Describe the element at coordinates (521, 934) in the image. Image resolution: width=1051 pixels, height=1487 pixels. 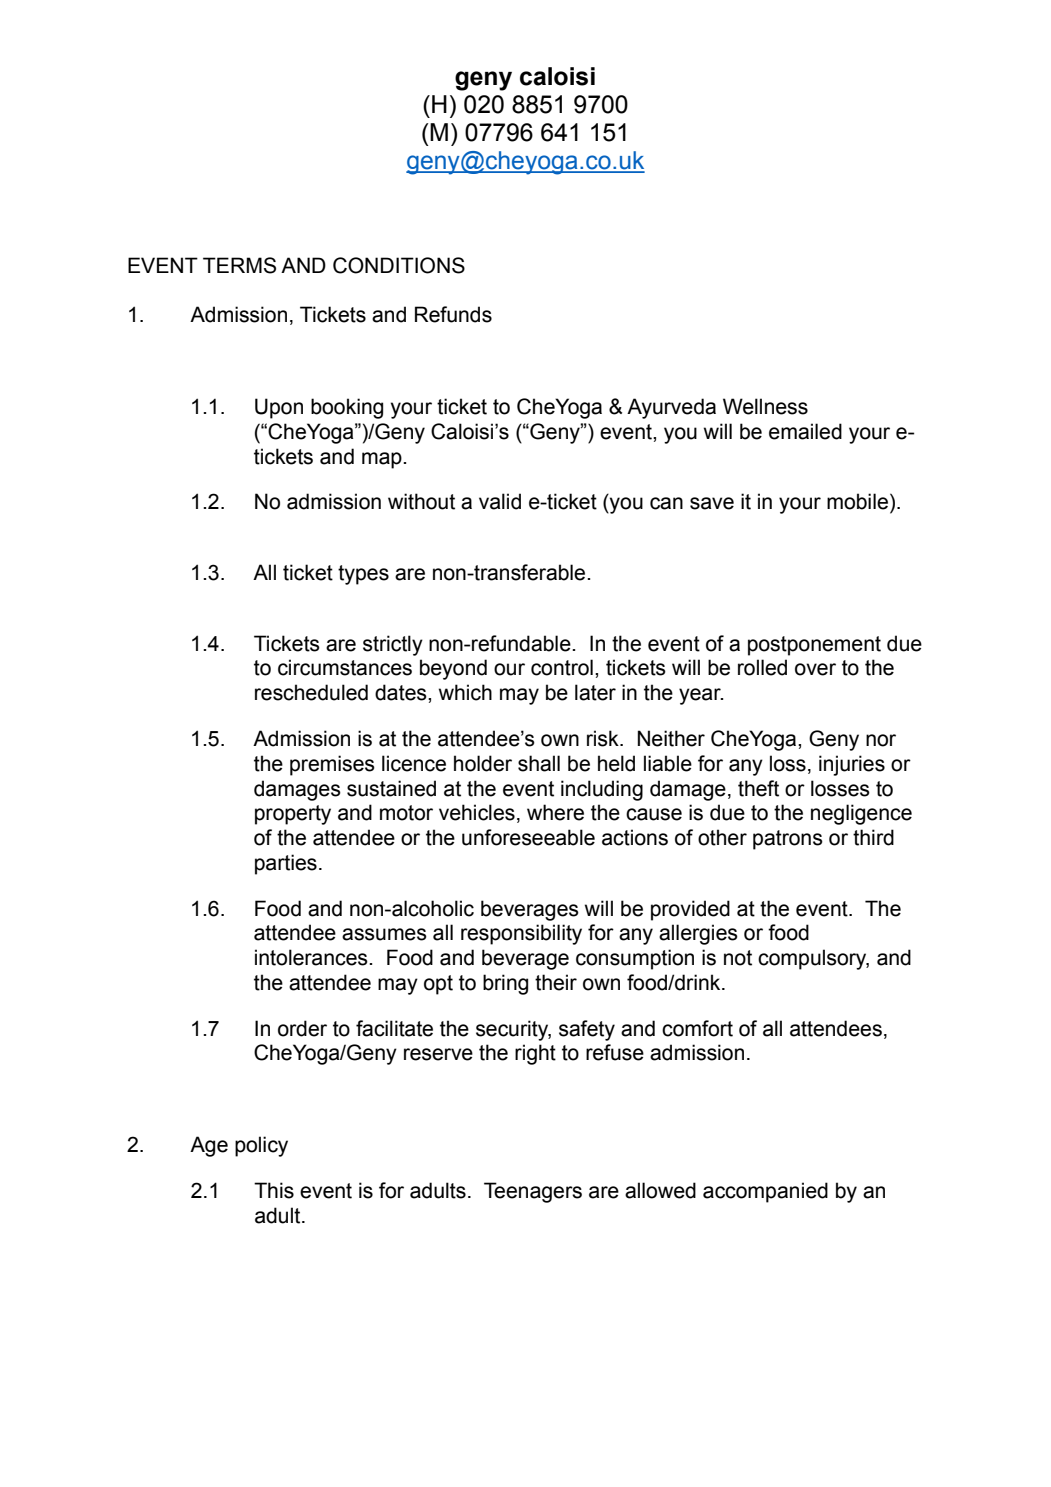
I see `responsibility` at that location.
